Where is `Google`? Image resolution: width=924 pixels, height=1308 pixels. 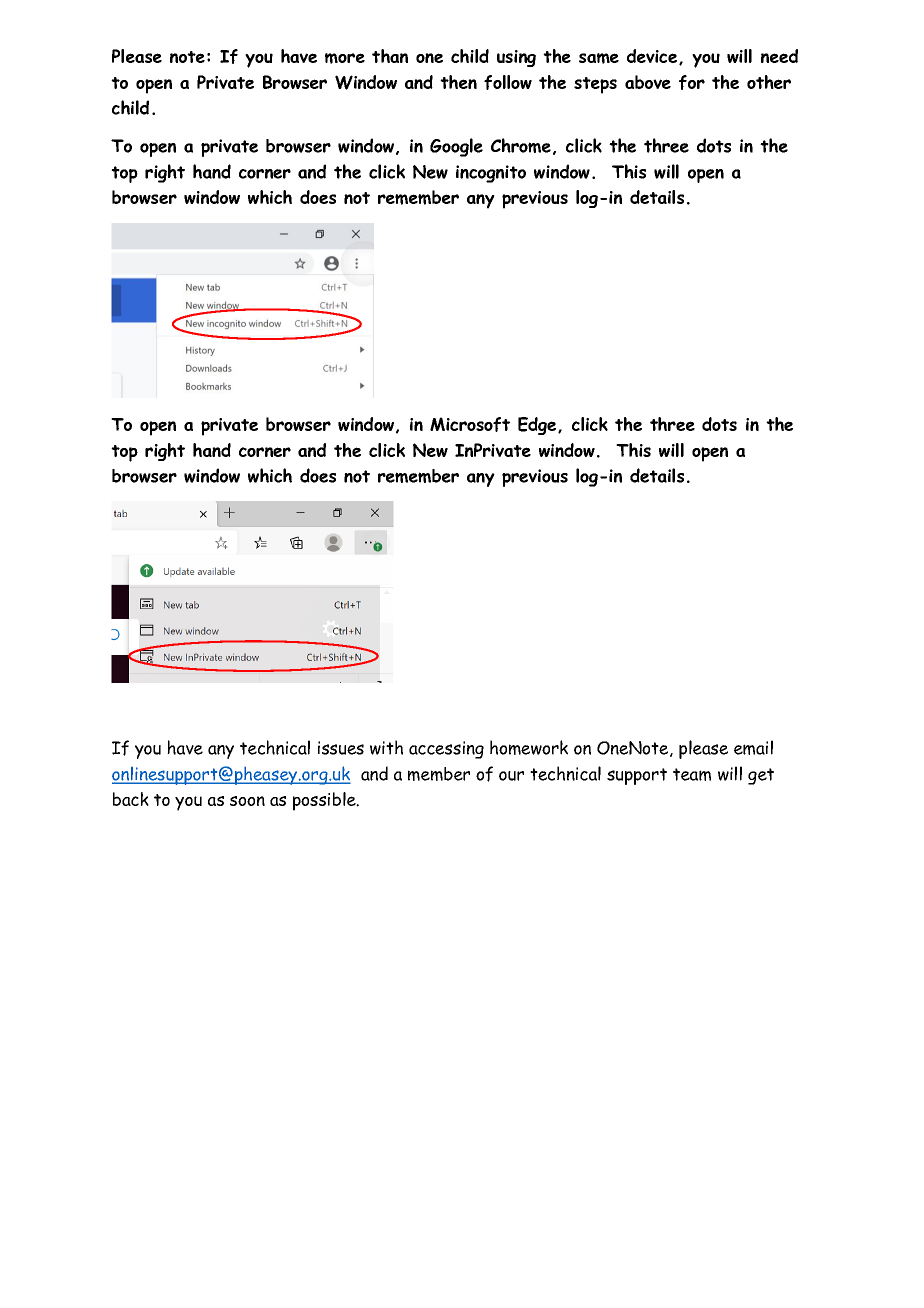 Google is located at coordinates (456, 147).
